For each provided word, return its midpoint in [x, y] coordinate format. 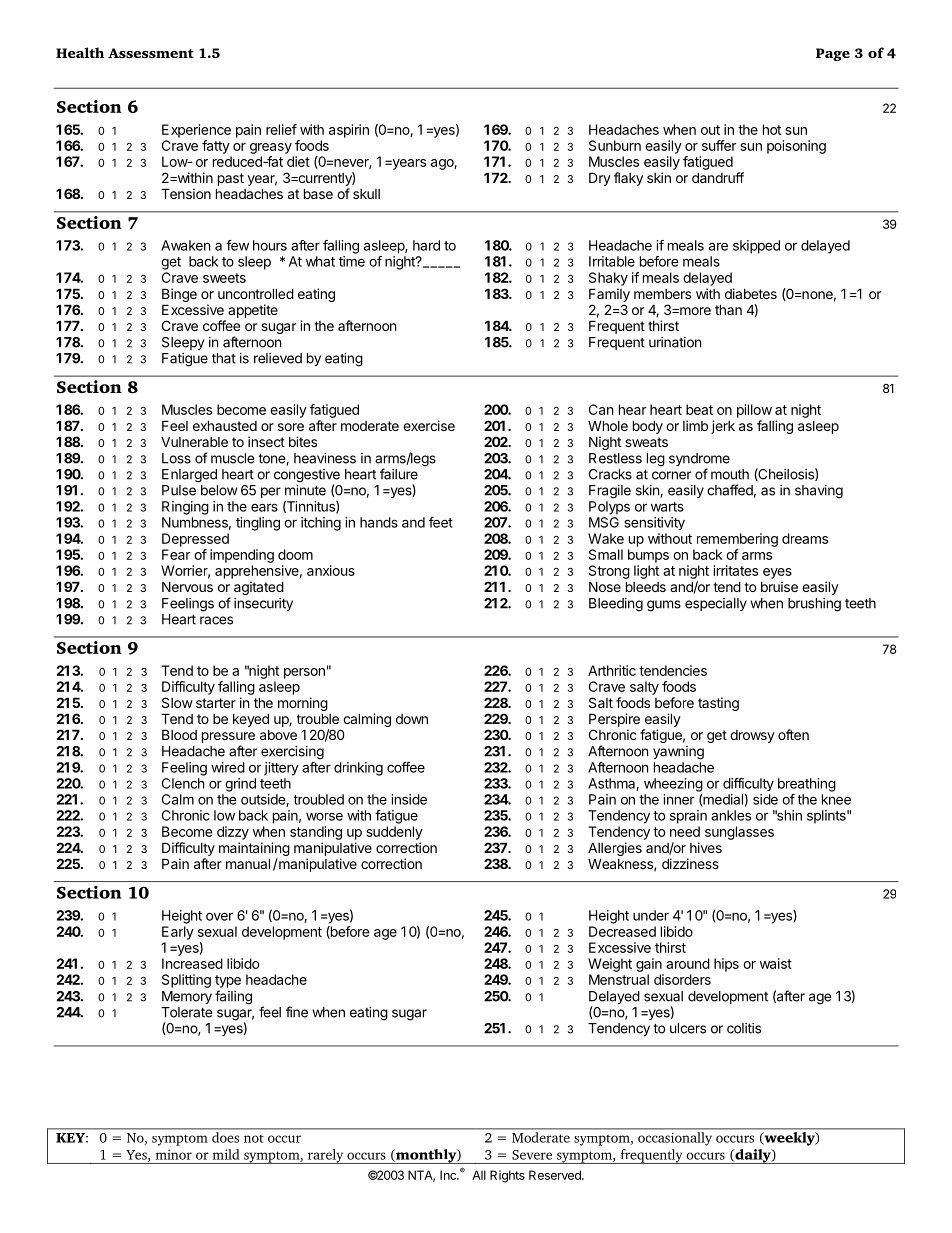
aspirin [349, 131]
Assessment [151, 53]
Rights [507, 1176]
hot [772, 129]
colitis [744, 1028]
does [225, 1137]
